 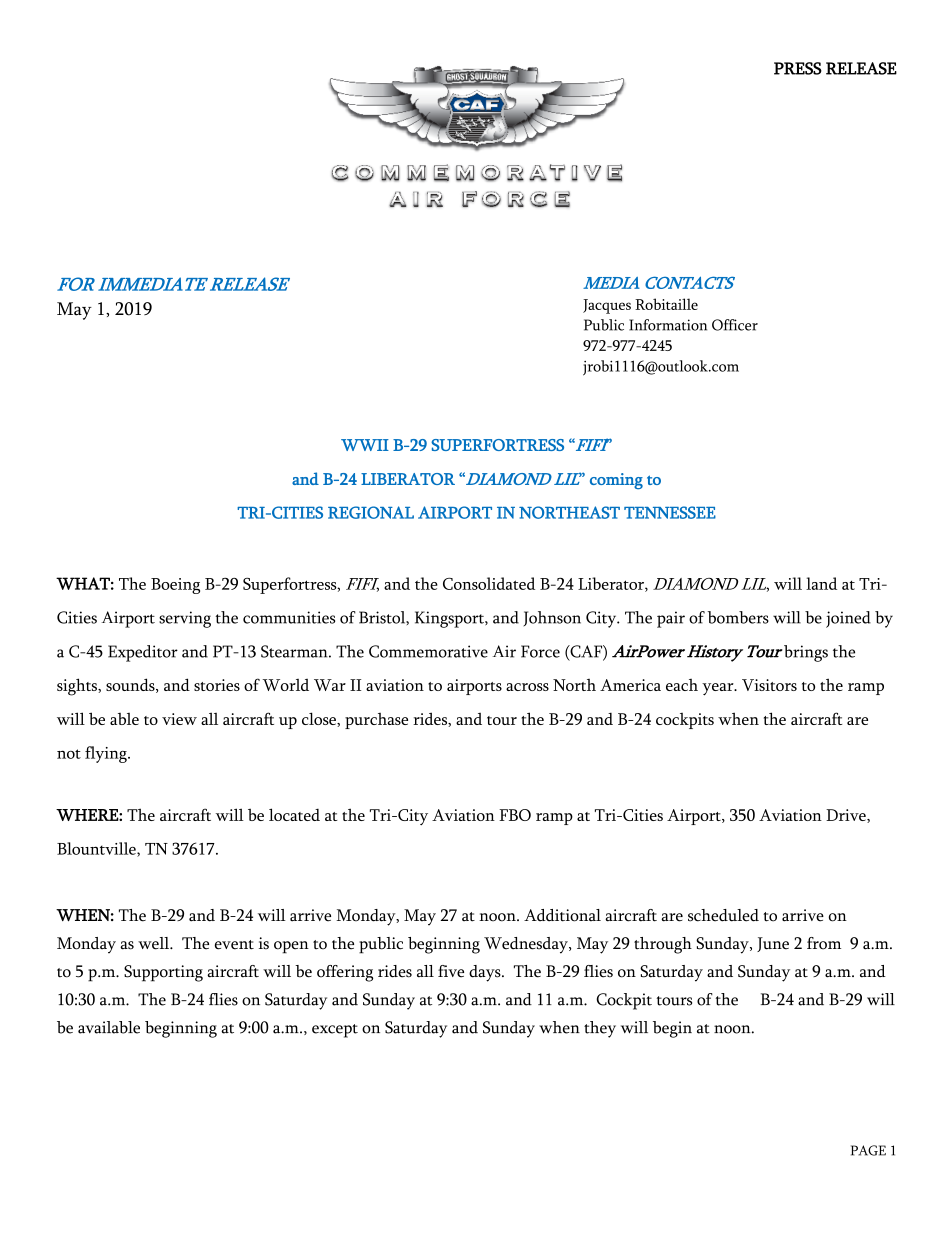 I want to click on PAGE, so click(x=868, y=1150).
